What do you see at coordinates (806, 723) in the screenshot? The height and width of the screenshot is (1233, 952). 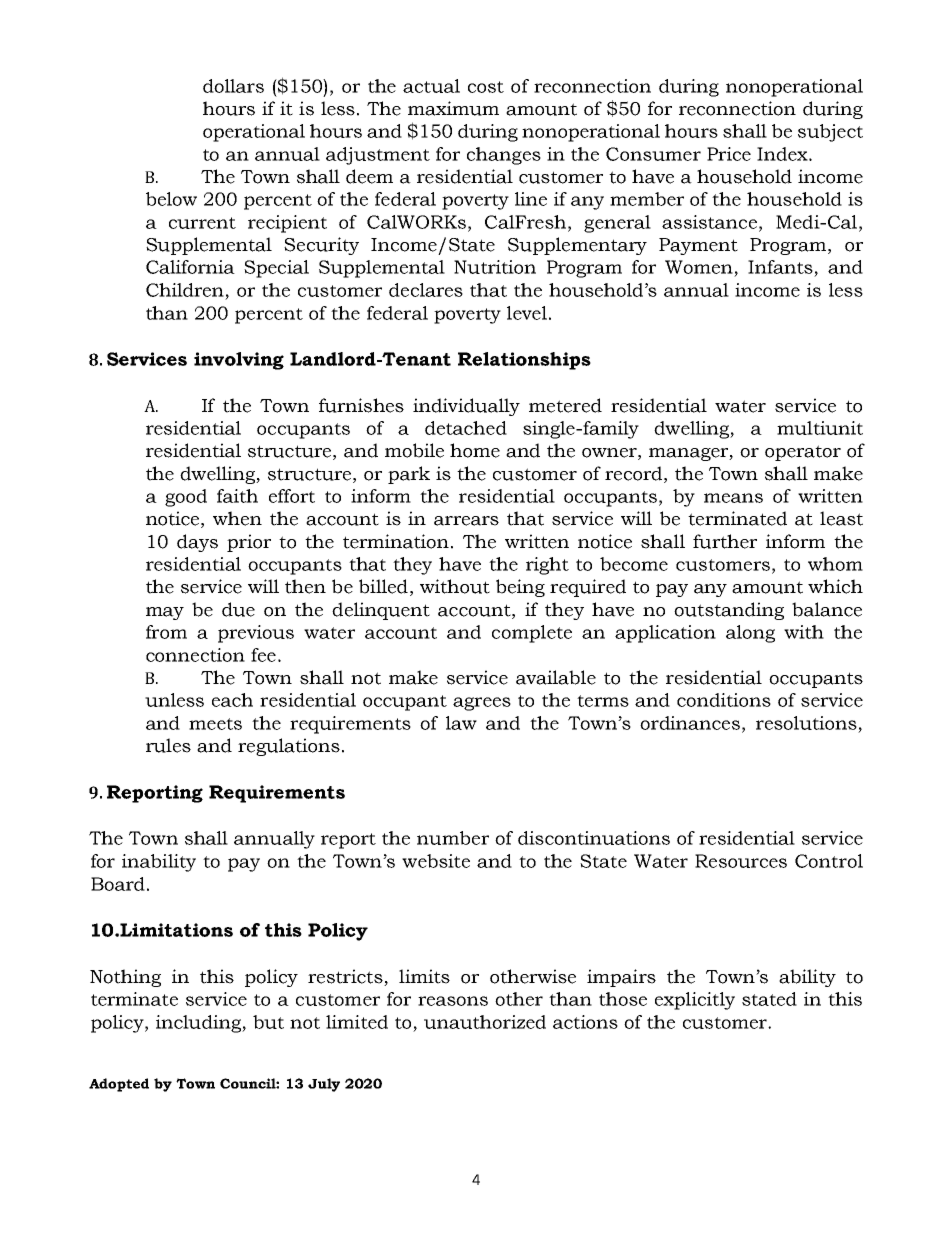 I see `resolutions` at bounding box center [806, 723].
